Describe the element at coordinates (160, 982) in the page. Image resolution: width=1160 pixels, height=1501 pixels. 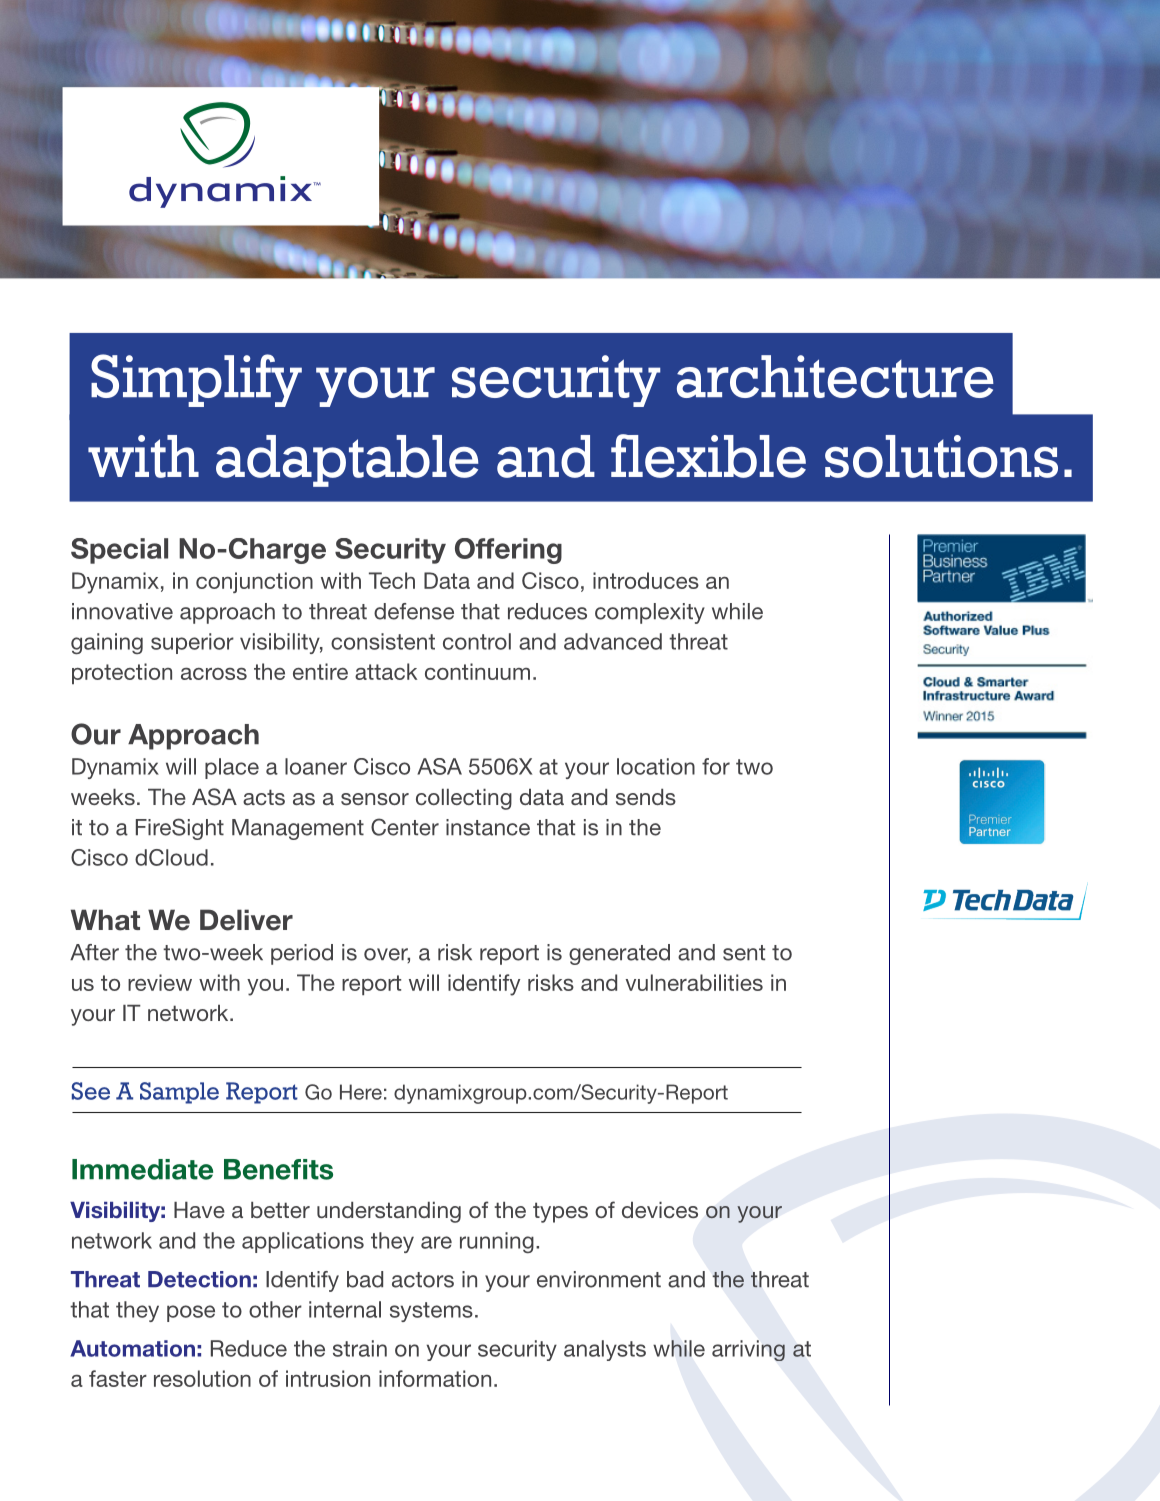
I see `review` at that location.
